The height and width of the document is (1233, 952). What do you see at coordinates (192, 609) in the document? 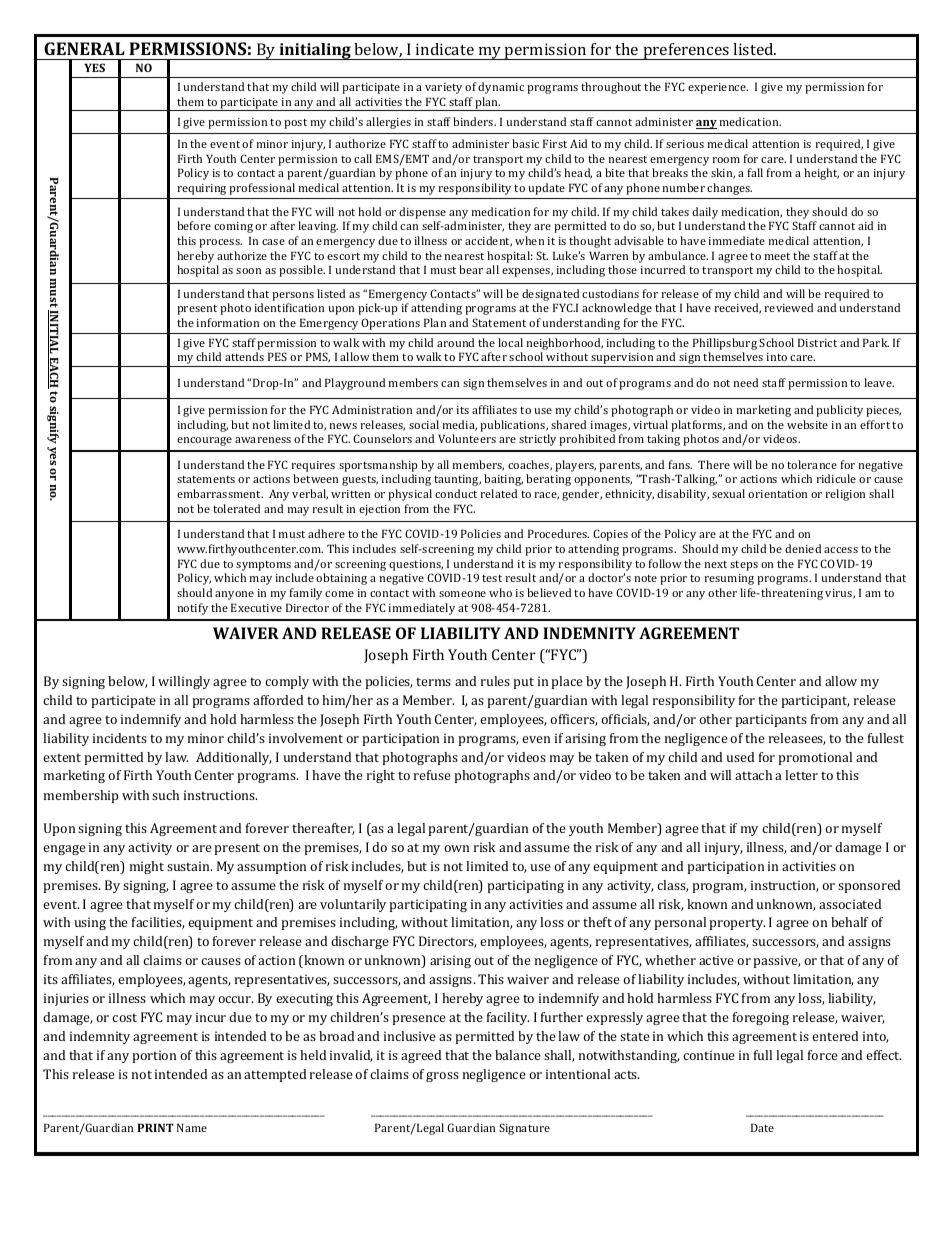
I see `notify` at bounding box center [192, 609].
